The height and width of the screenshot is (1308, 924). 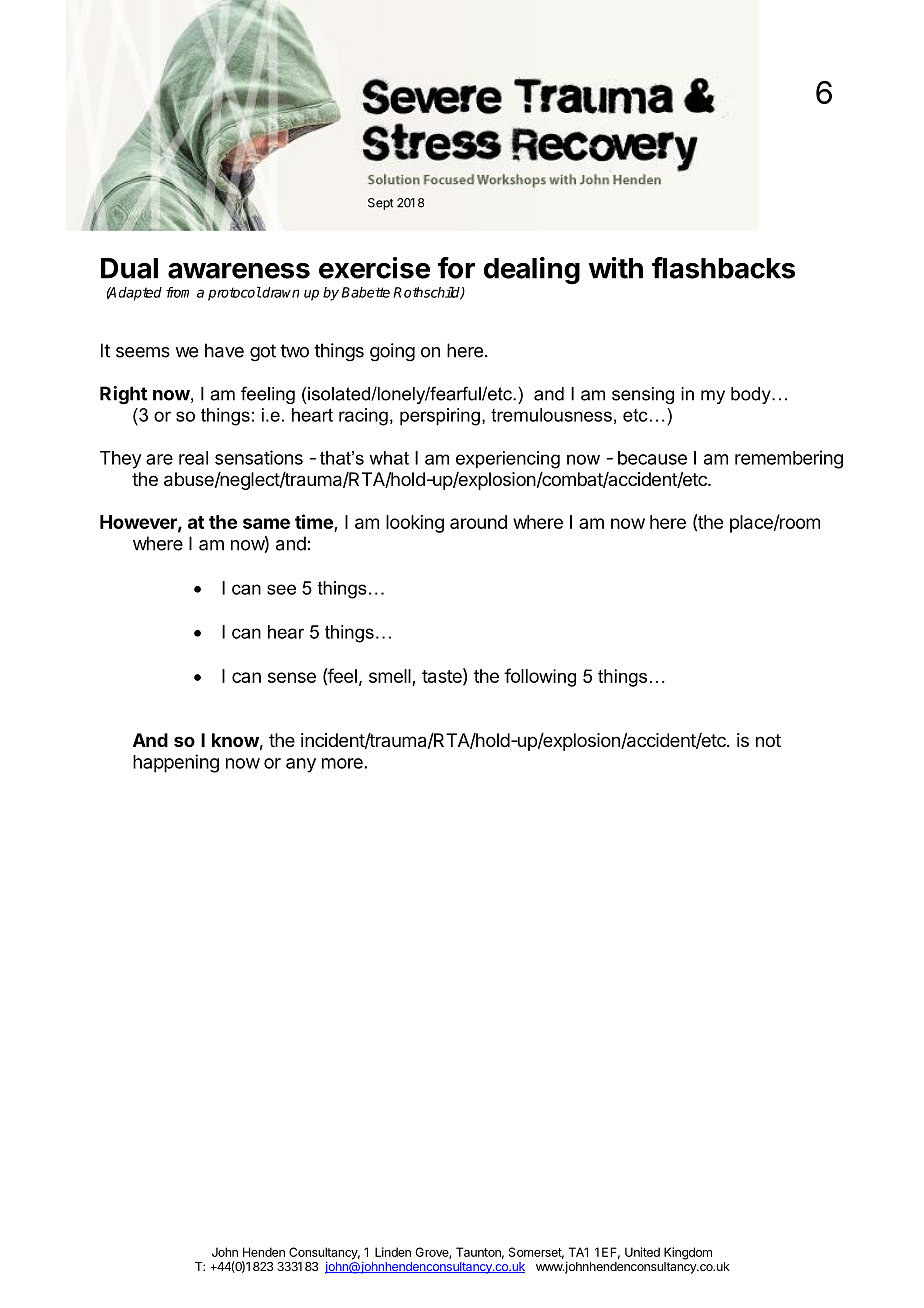 I want to click on more, so click(x=342, y=763).
